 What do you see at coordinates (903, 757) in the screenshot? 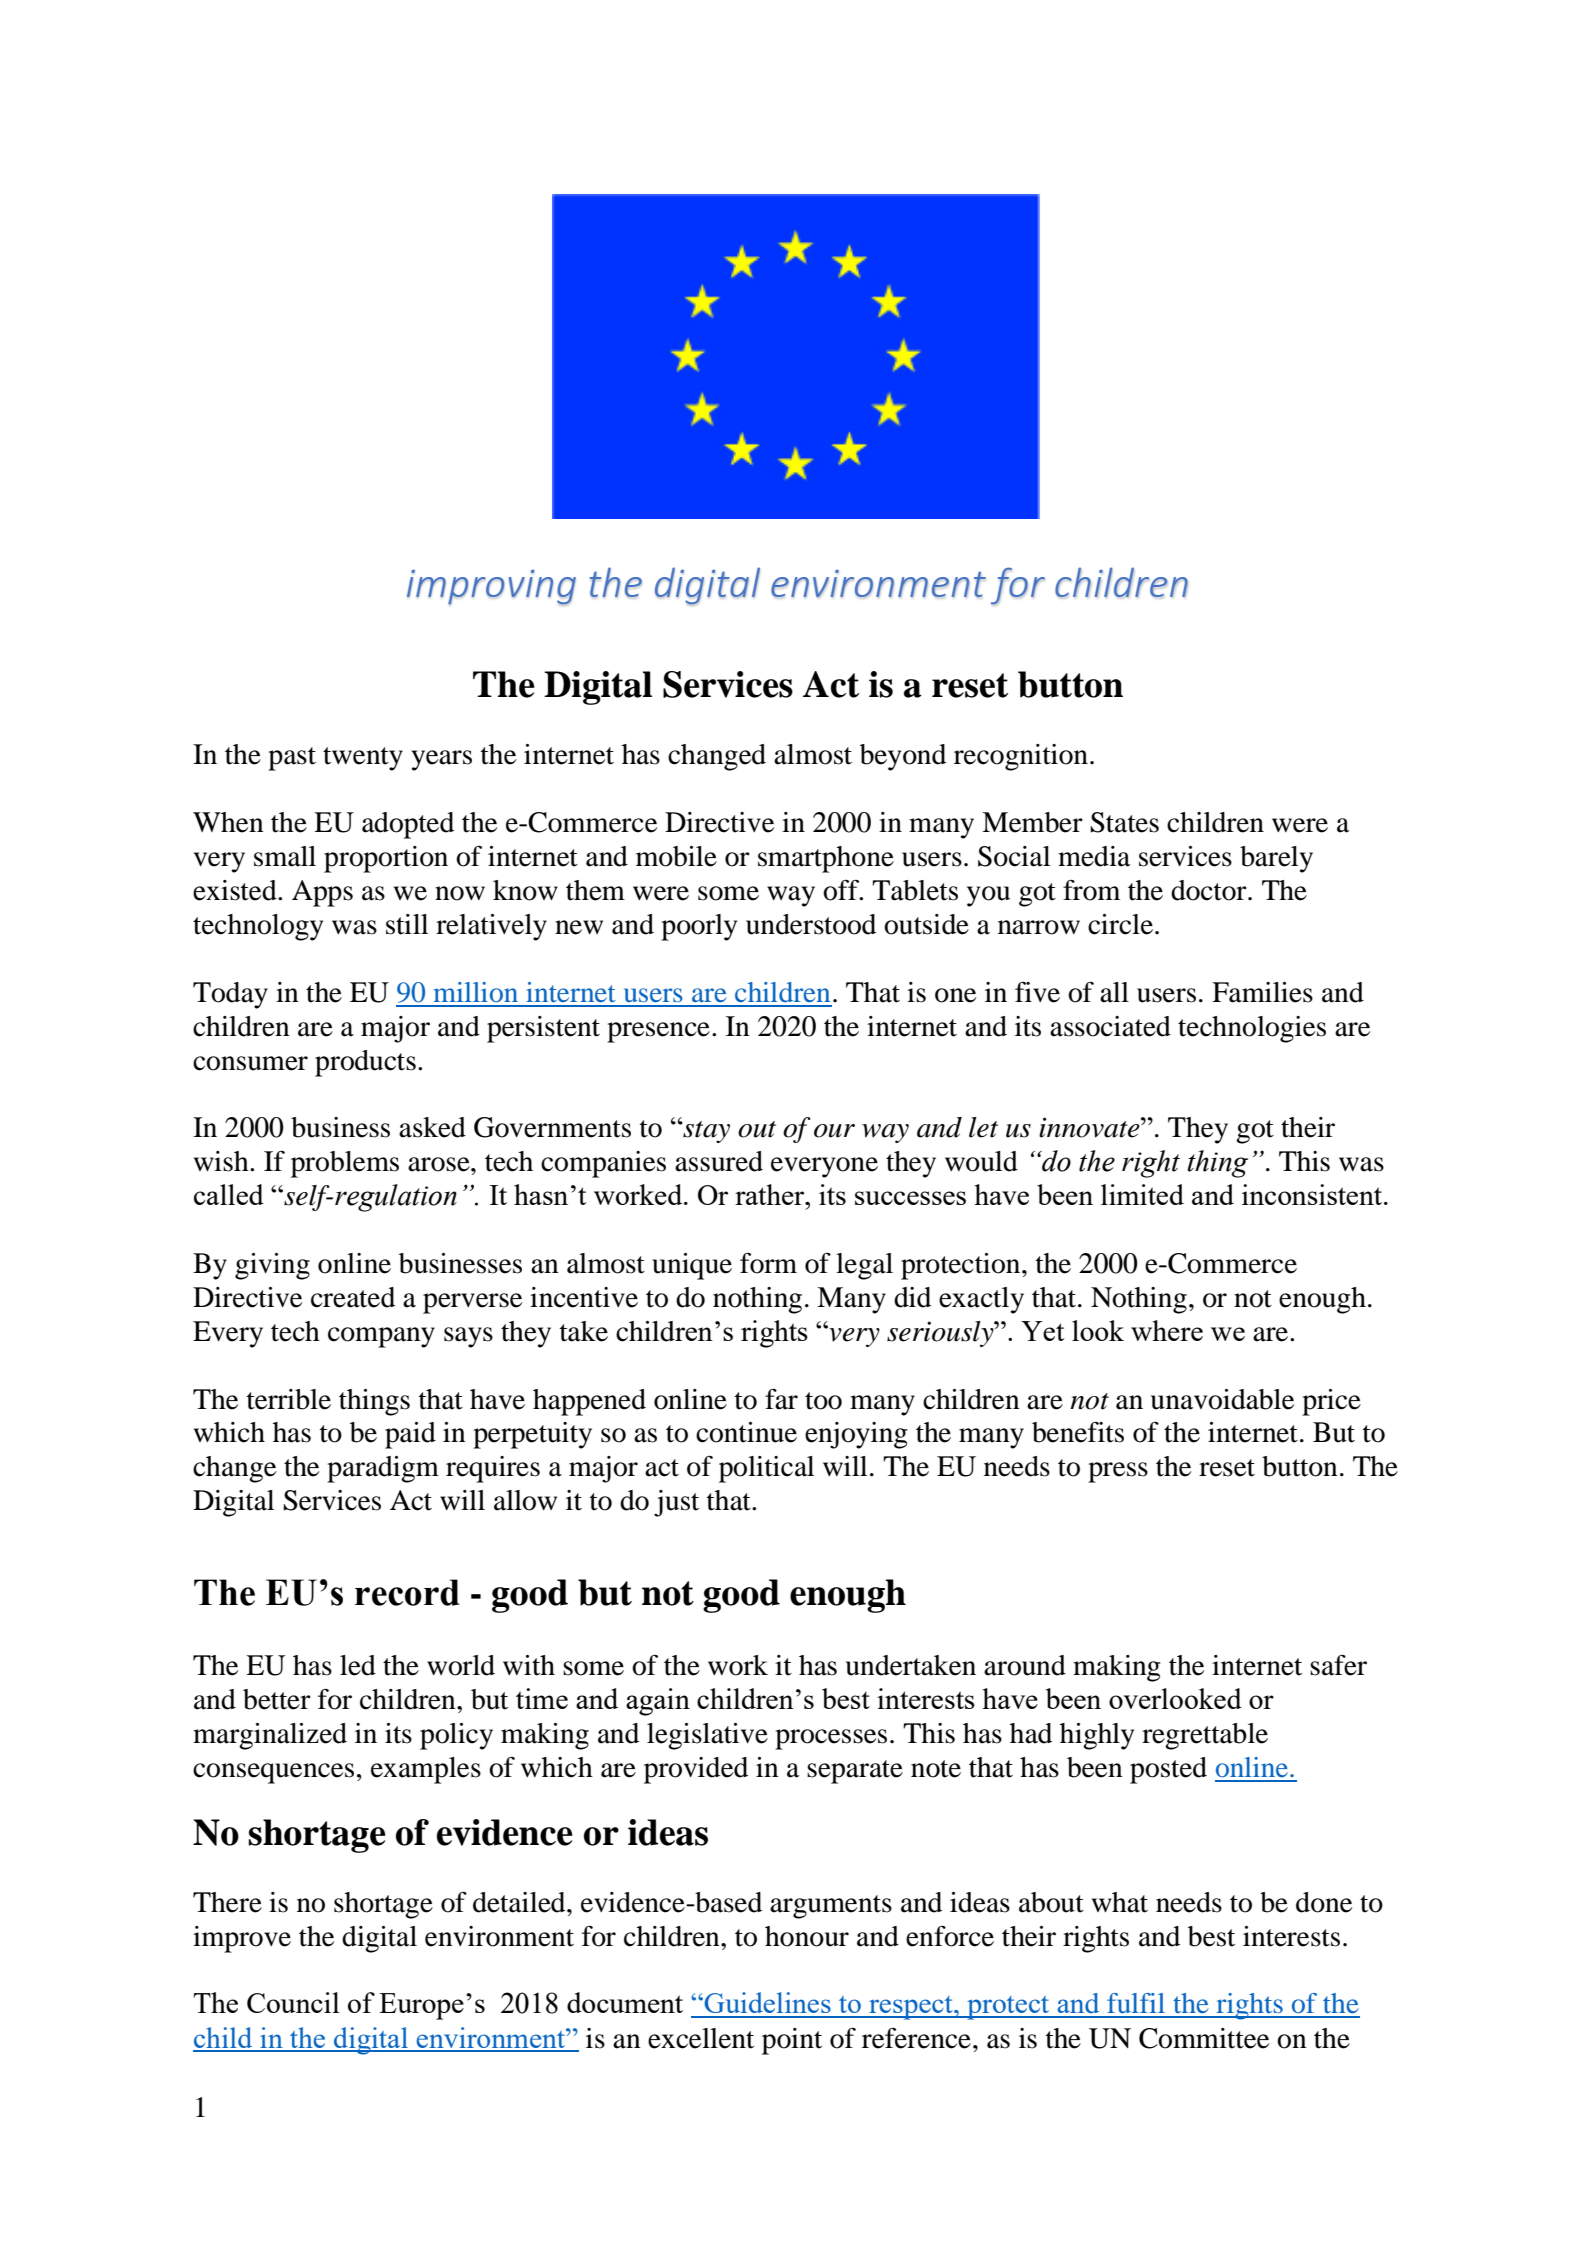
I see `beyond` at bounding box center [903, 757].
